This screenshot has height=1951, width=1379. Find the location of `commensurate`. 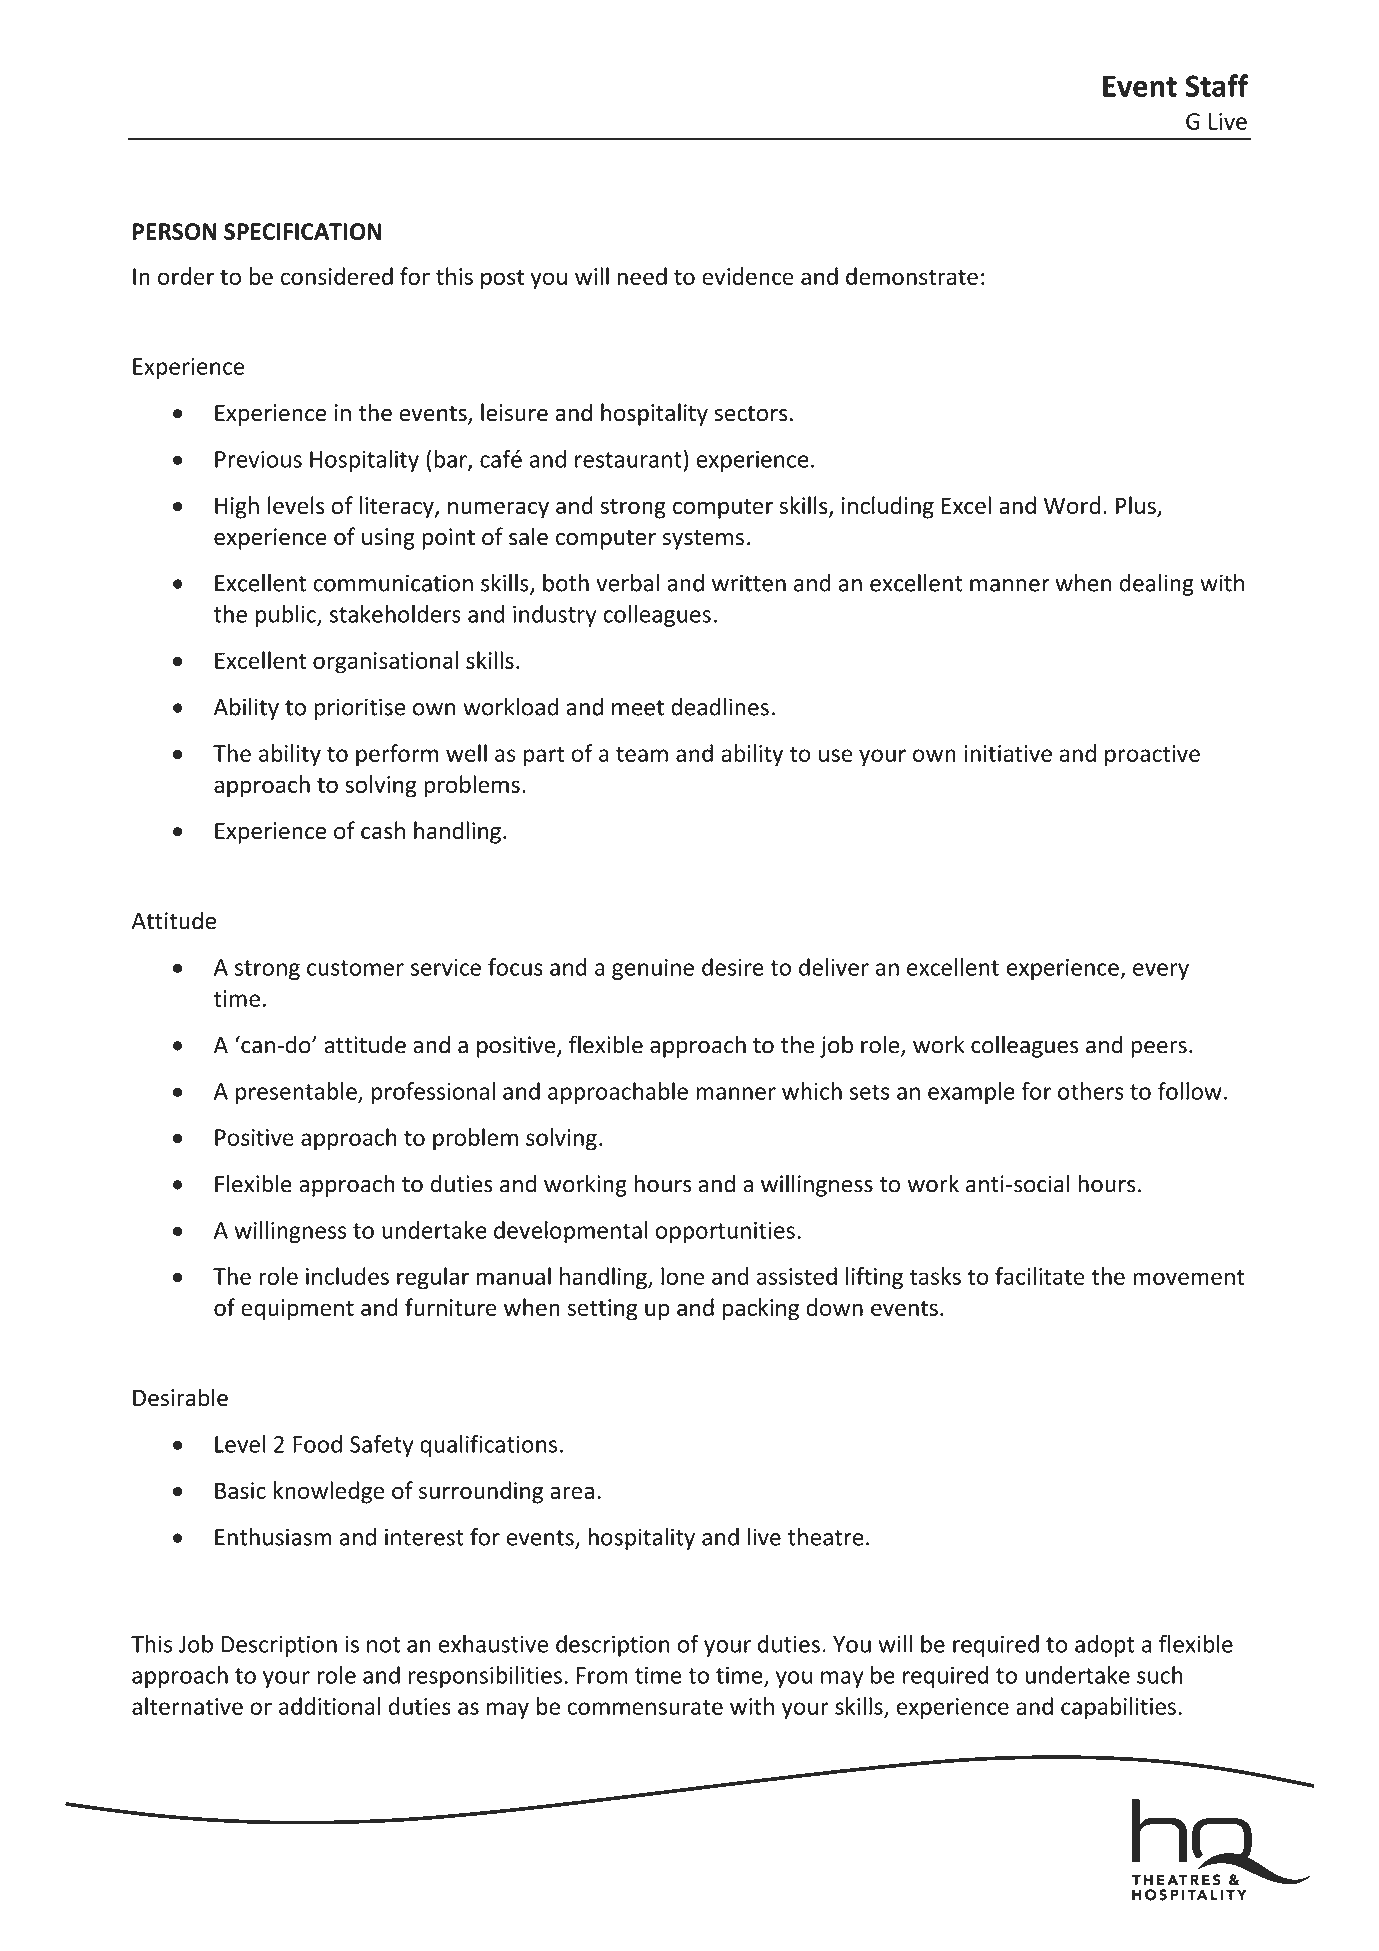

commensurate is located at coordinates (645, 1707).
